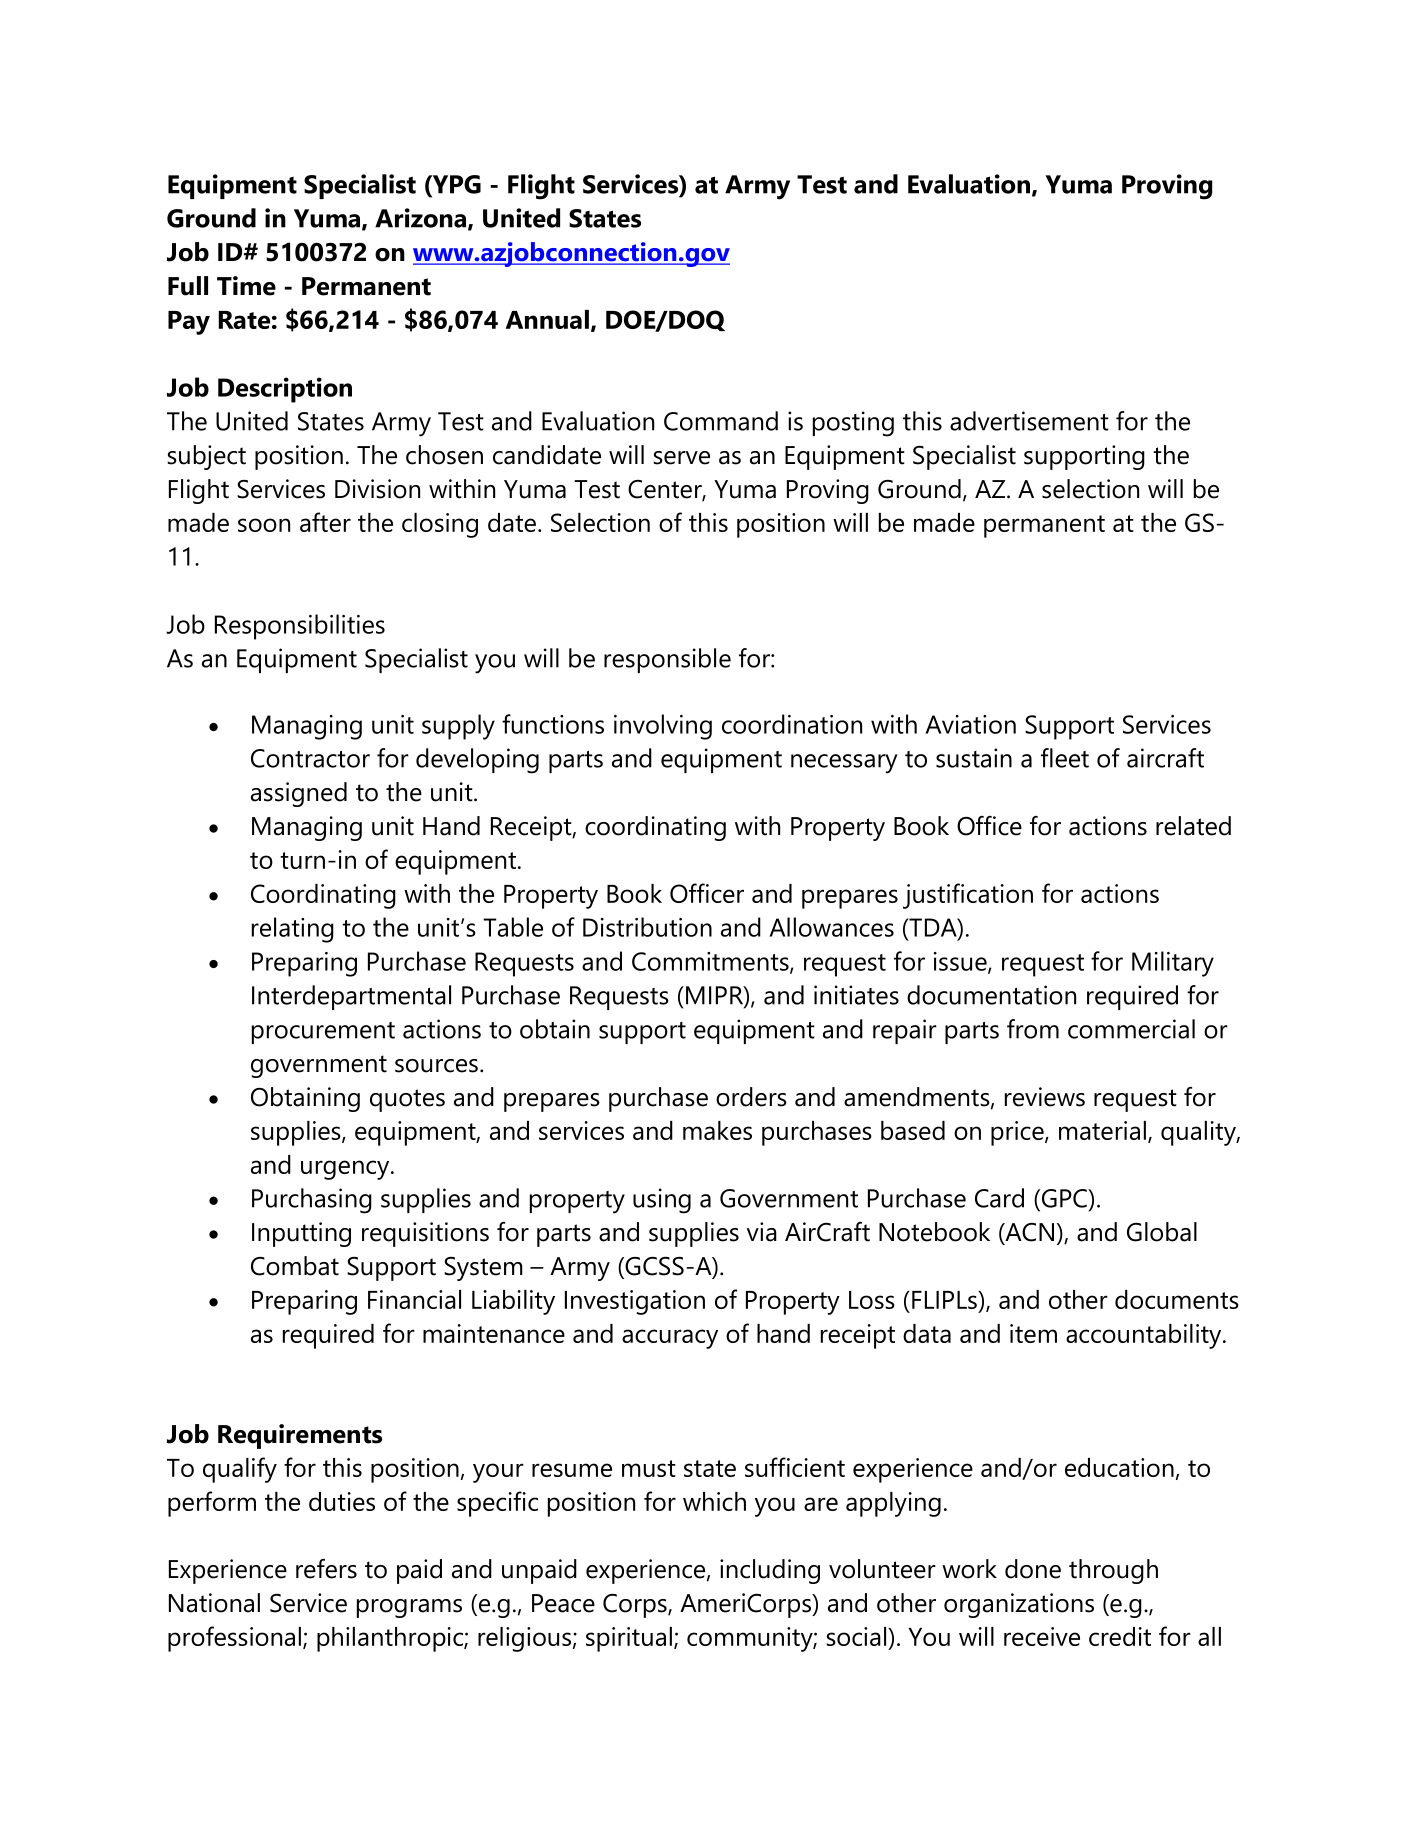 Image resolution: width=1416 pixels, height=1832 pixels. Describe the element at coordinates (721, 421) in the document. I see `Command` at that location.
